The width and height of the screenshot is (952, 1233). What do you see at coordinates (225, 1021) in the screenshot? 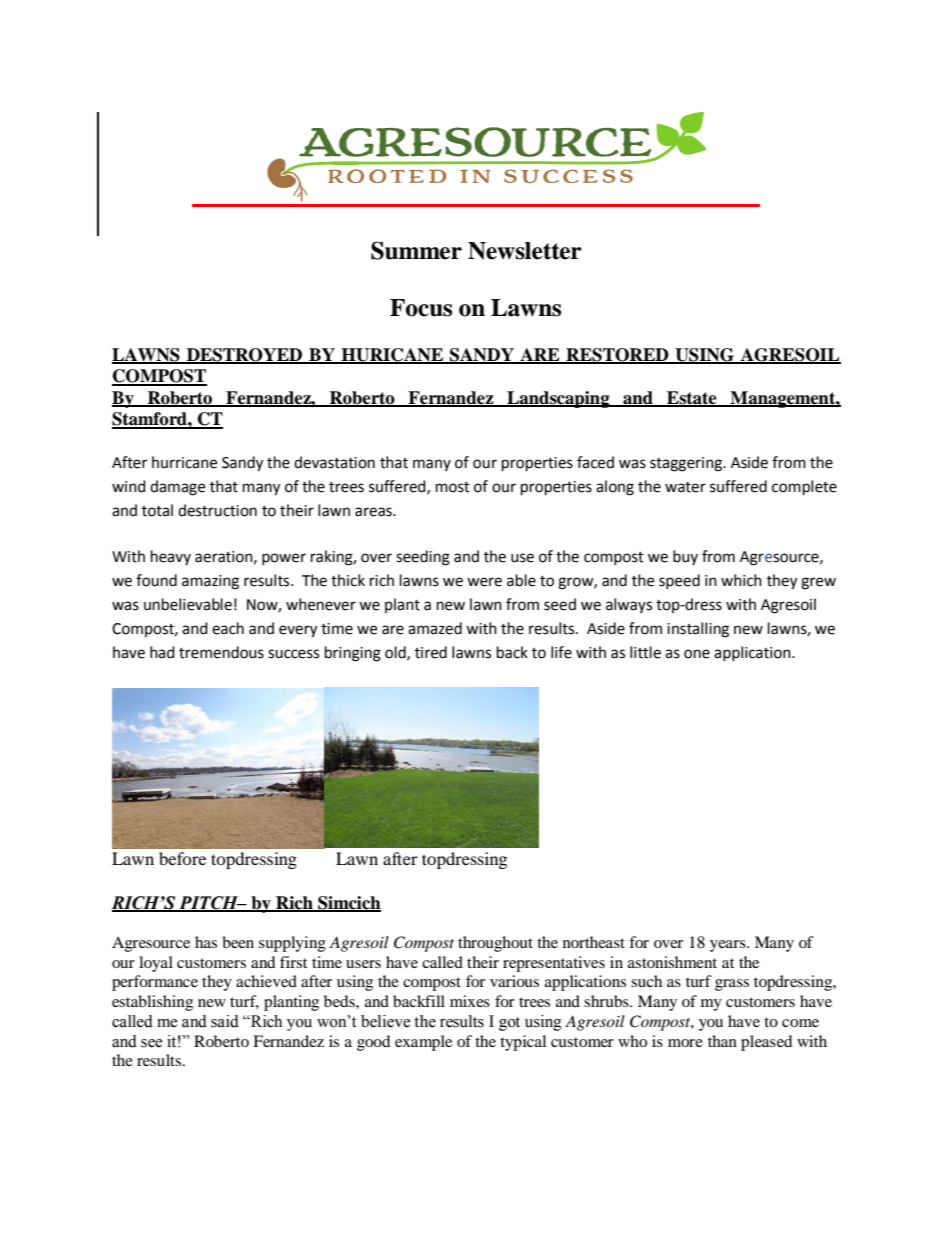
I see `said` at bounding box center [225, 1021].
